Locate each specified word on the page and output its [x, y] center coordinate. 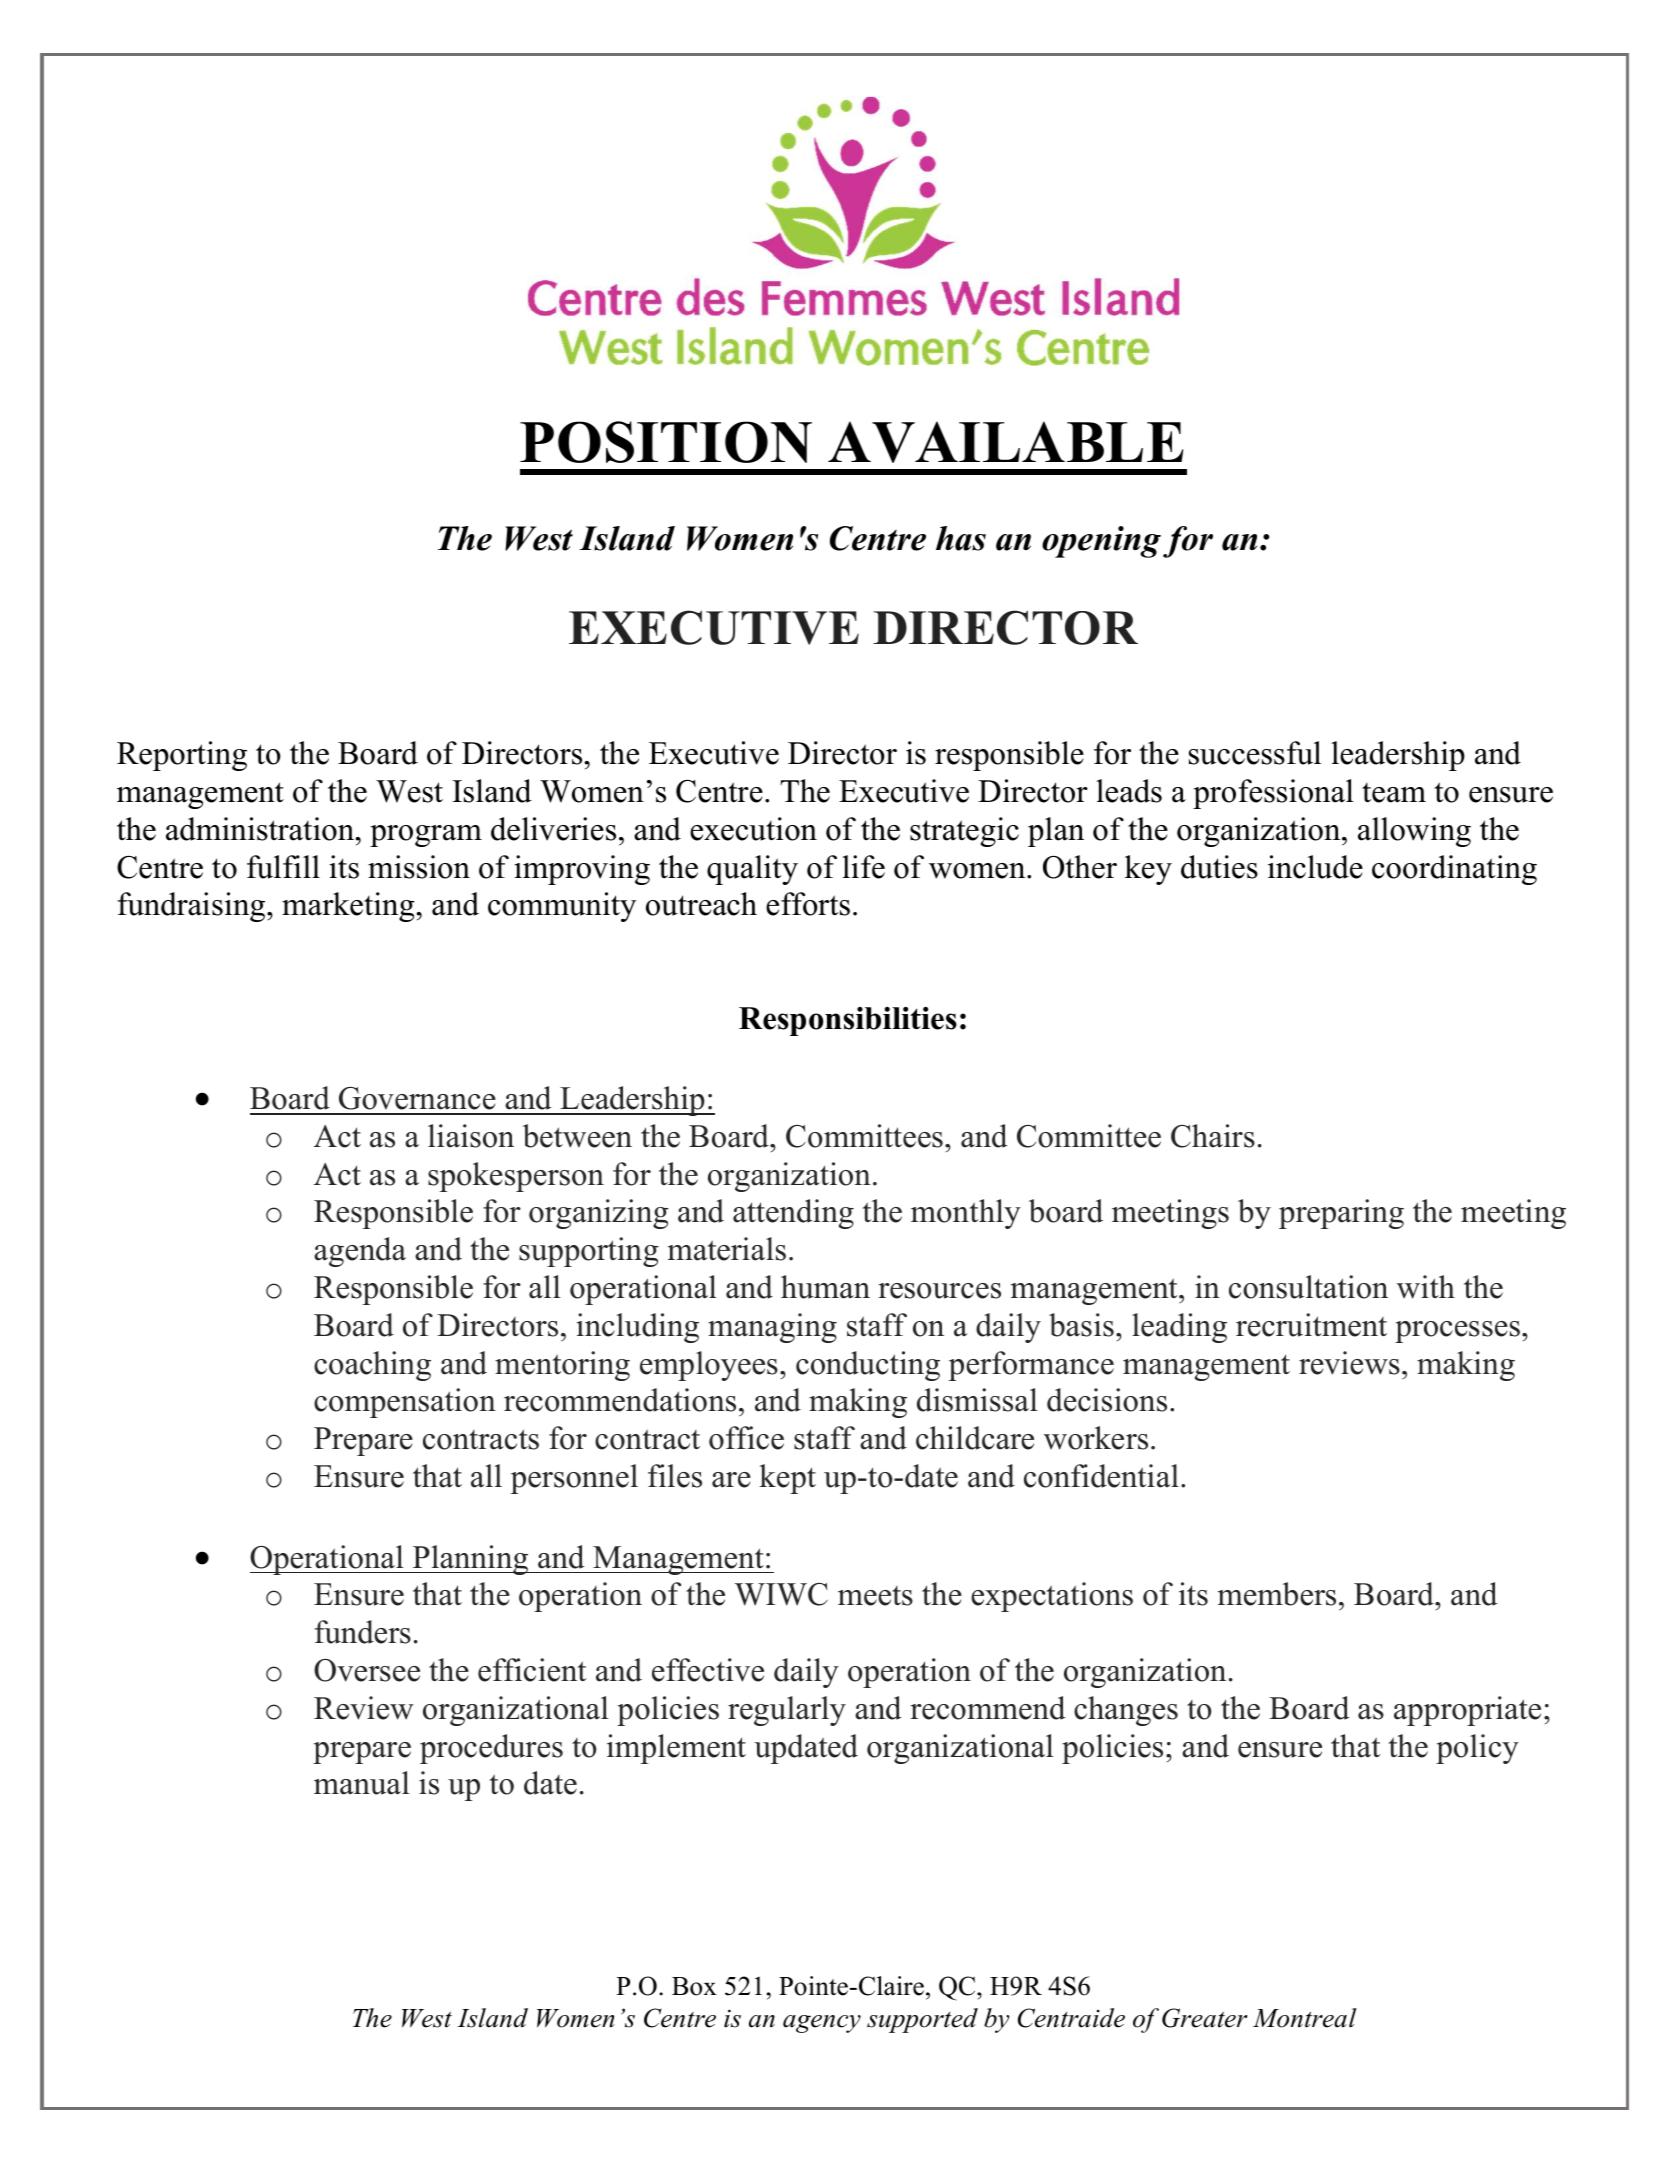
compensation [405, 1403]
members [1277, 1594]
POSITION [666, 442]
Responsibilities [848, 1021]
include [1315, 867]
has [961, 538]
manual [362, 1783]
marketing [349, 907]
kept [787, 1479]
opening [1101, 542]
